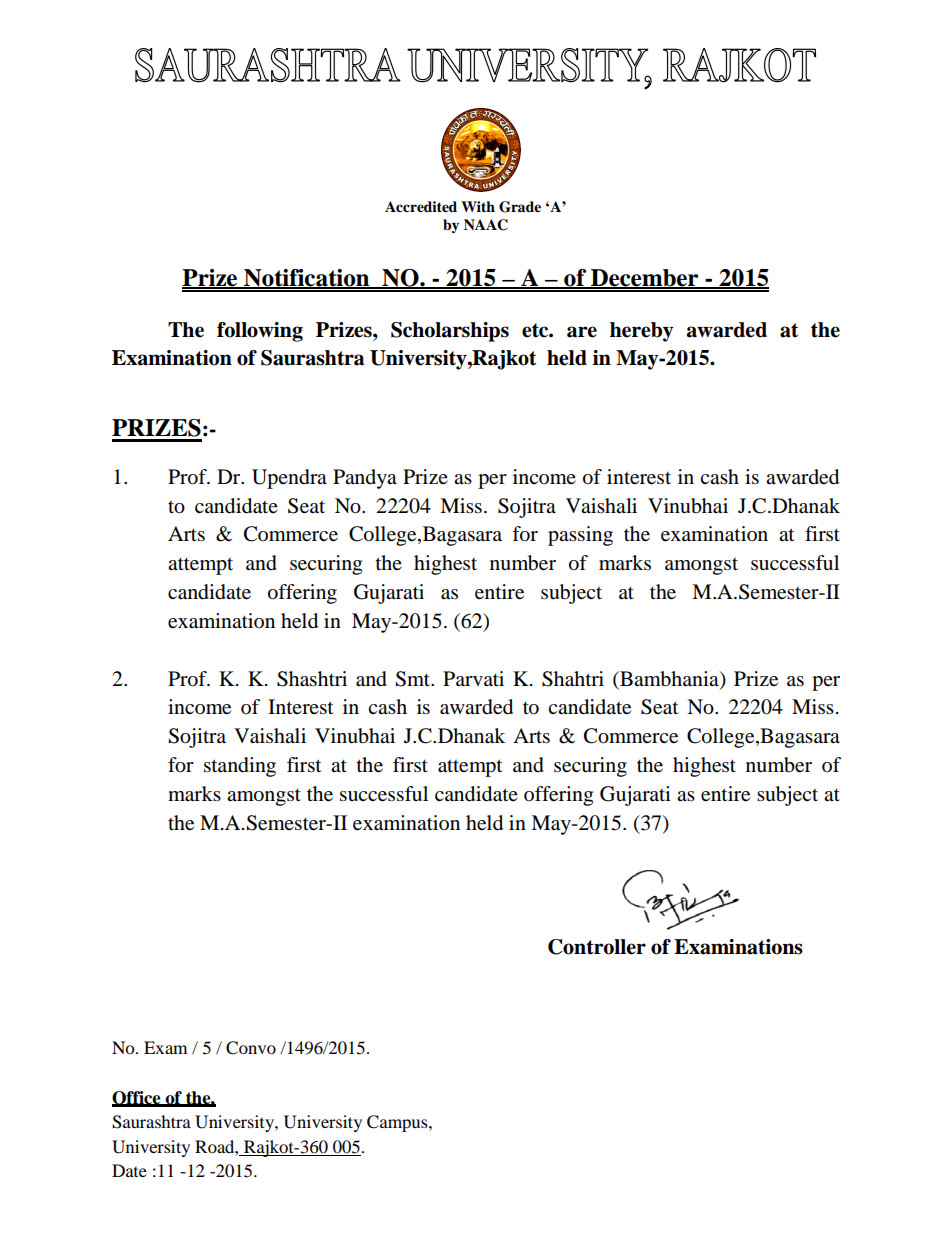 The height and width of the document is (1233, 952). Describe the element at coordinates (137, 1098) in the document. I see `Office` at that location.
